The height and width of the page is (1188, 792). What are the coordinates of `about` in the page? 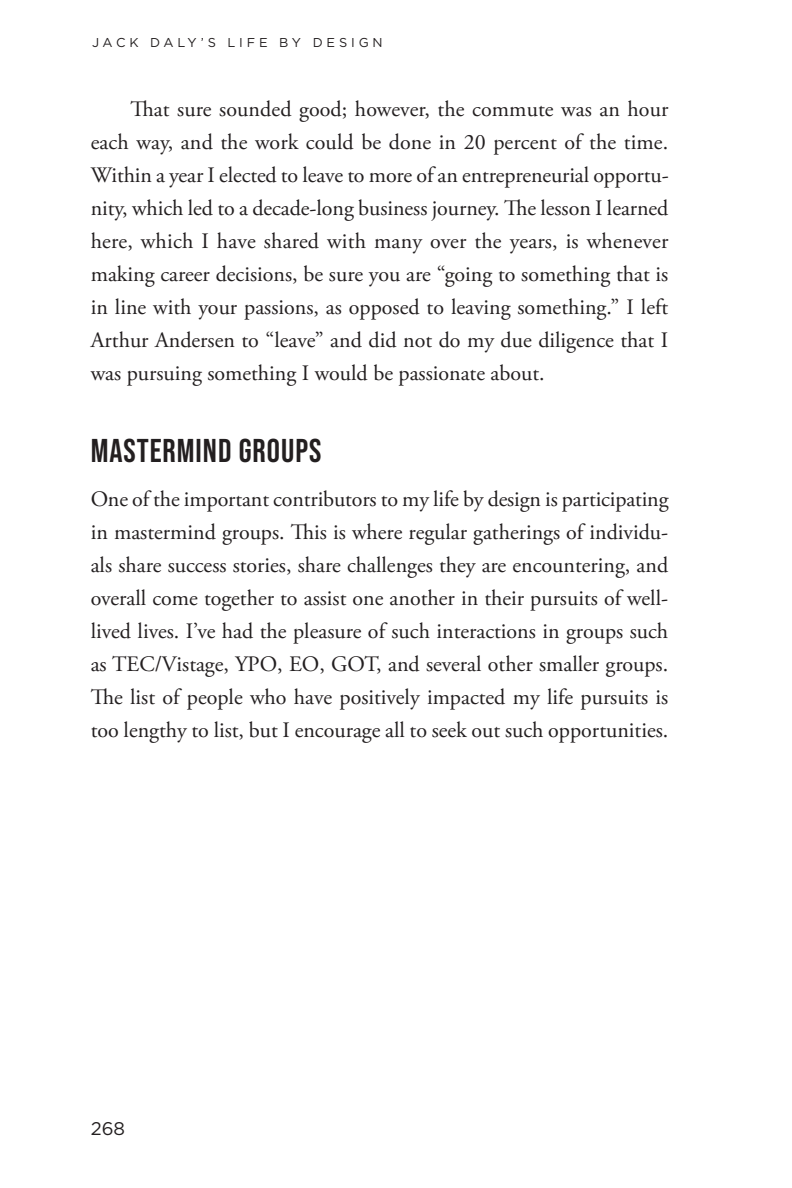 It's located at (516, 372).
